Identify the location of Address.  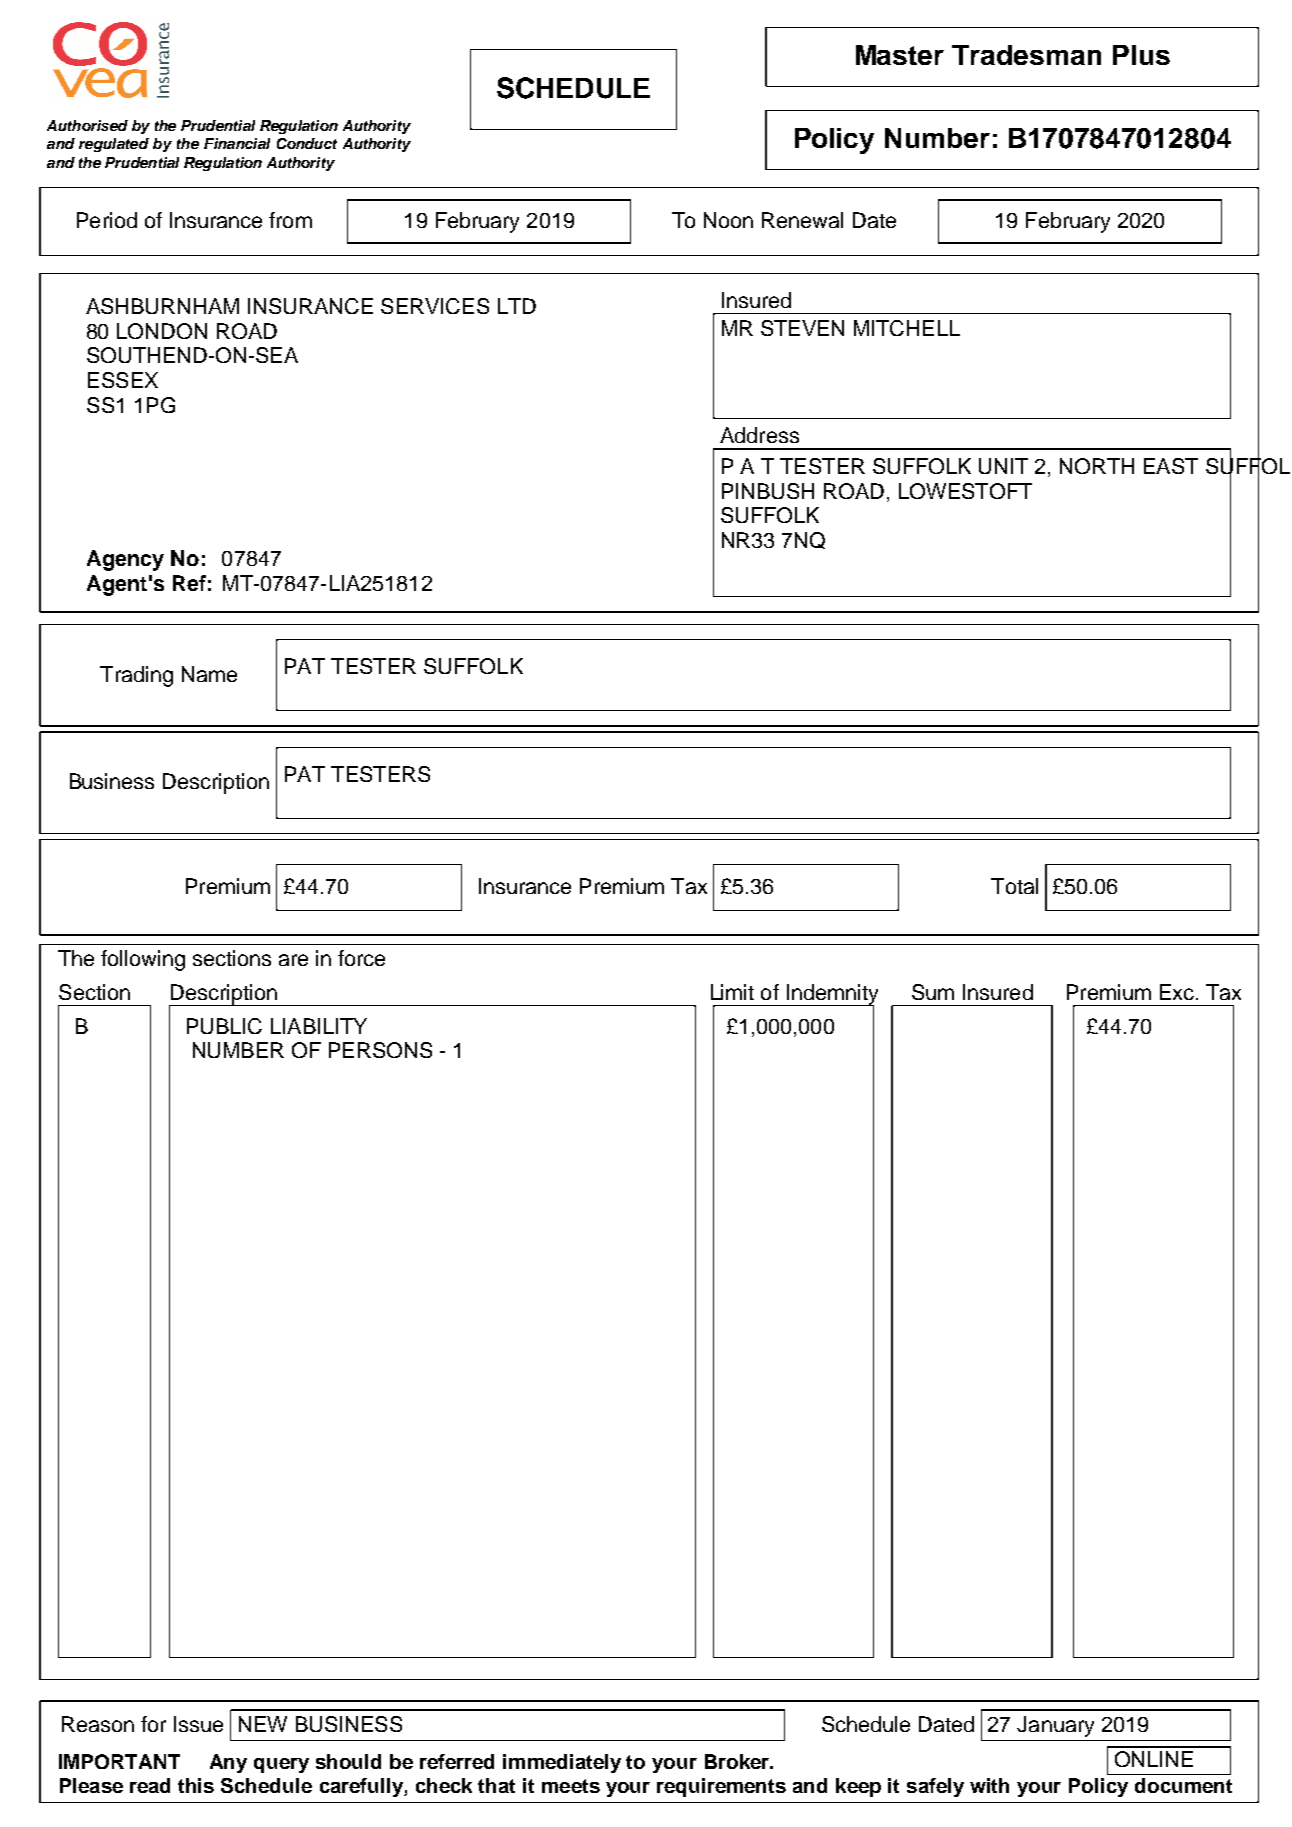
(759, 435).
